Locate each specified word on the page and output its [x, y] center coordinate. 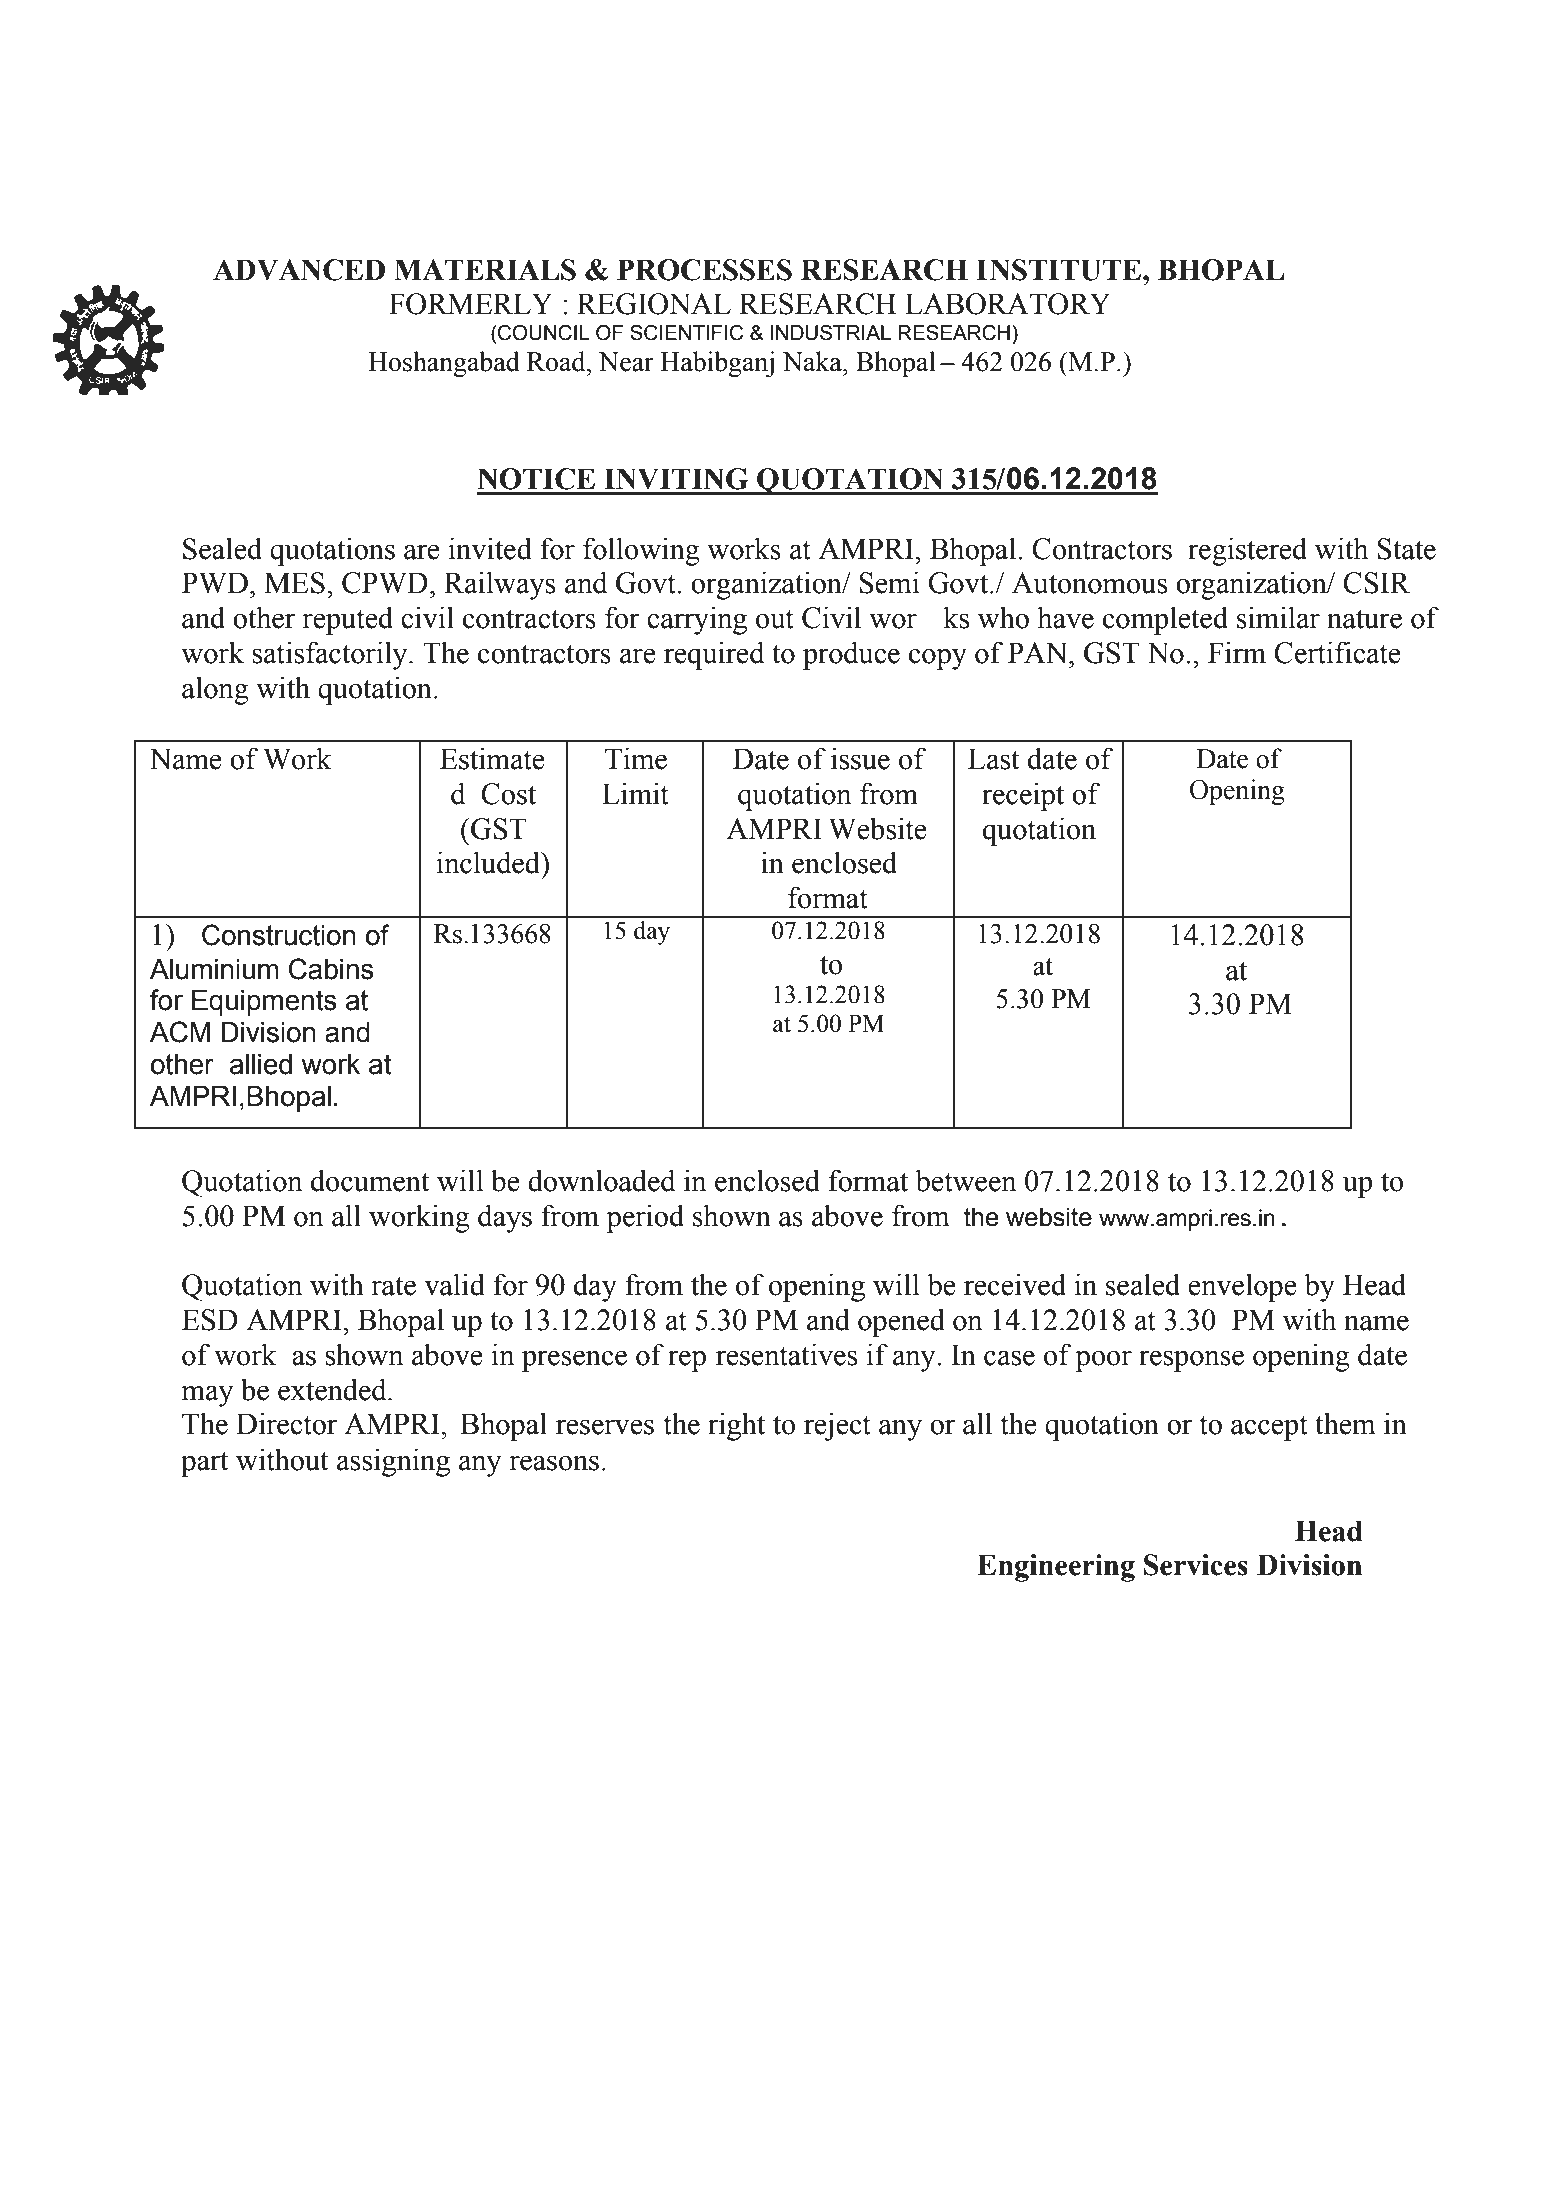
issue [860, 758]
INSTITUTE [1058, 270]
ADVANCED [299, 270]
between [965, 1180]
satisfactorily [331, 655]
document [370, 1180]
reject [837, 1426]
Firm [1237, 652]
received [1015, 1284]
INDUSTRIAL [830, 333]
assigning [393, 1462]
